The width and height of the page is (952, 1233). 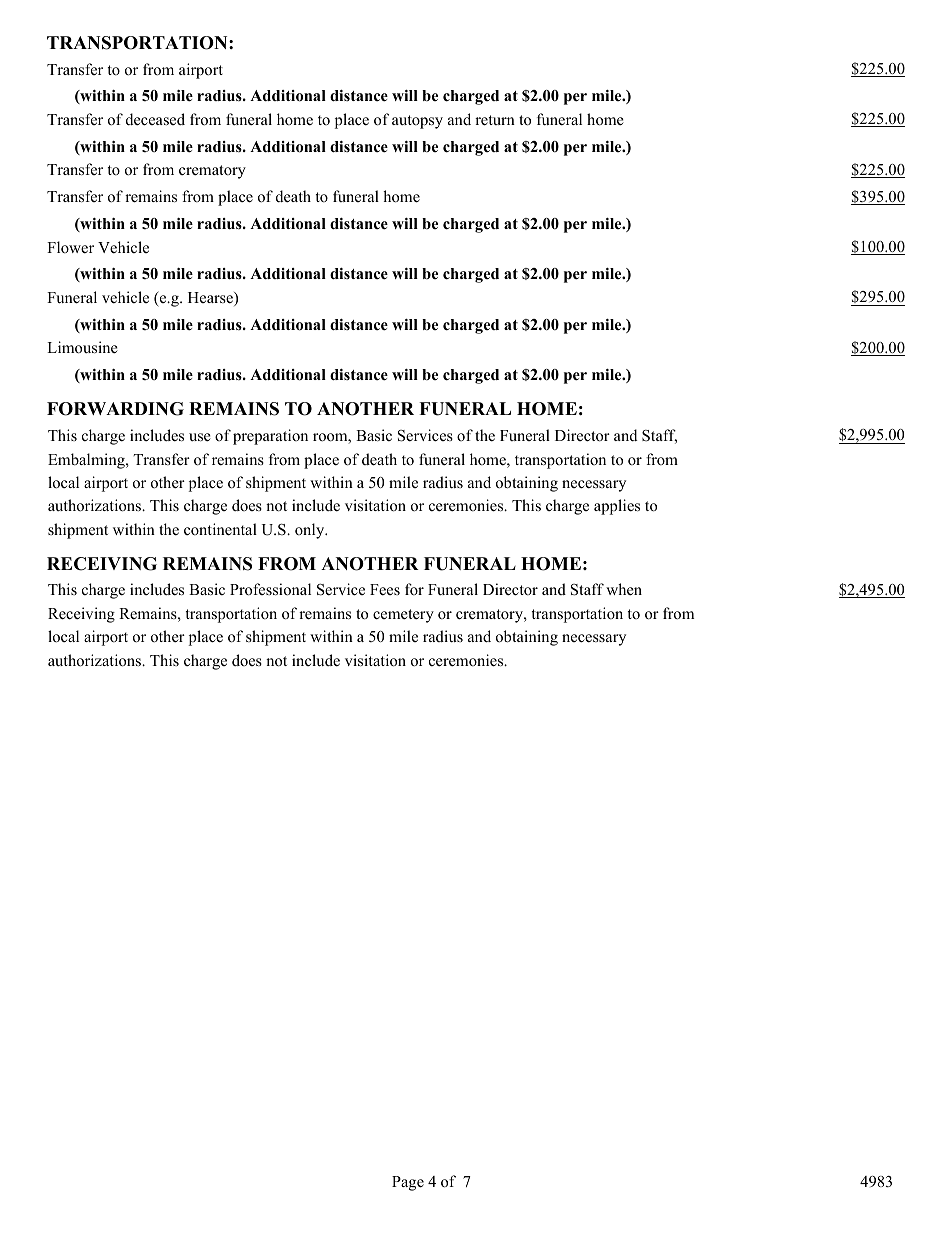 What do you see at coordinates (617, 507) in the page?
I see `applies` at bounding box center [617, 507].
